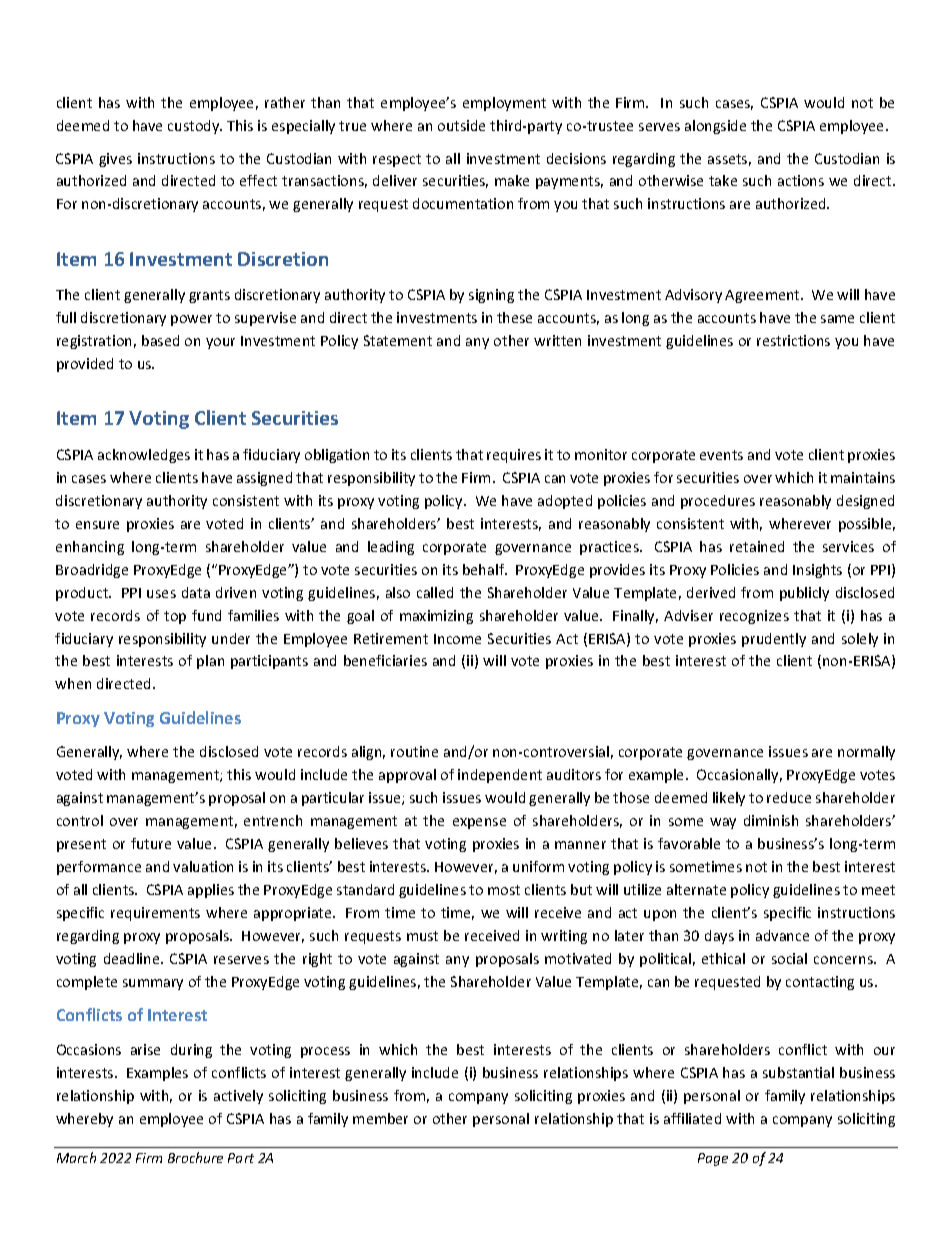 This image has width=952, height=1233. I want to click on Income, so click(457, 639).
